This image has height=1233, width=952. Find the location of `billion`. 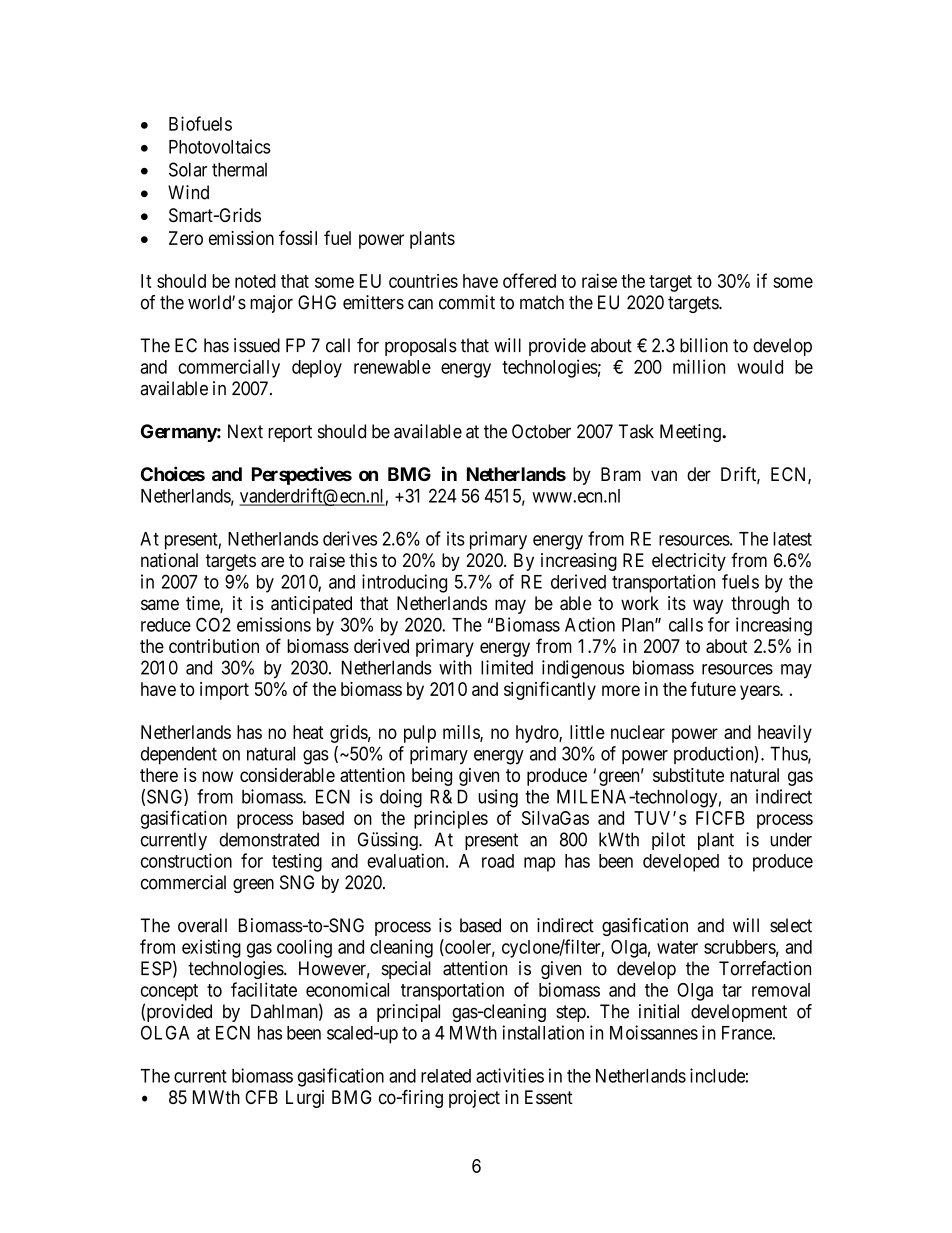

billion is located at coordinates (704, 345).
